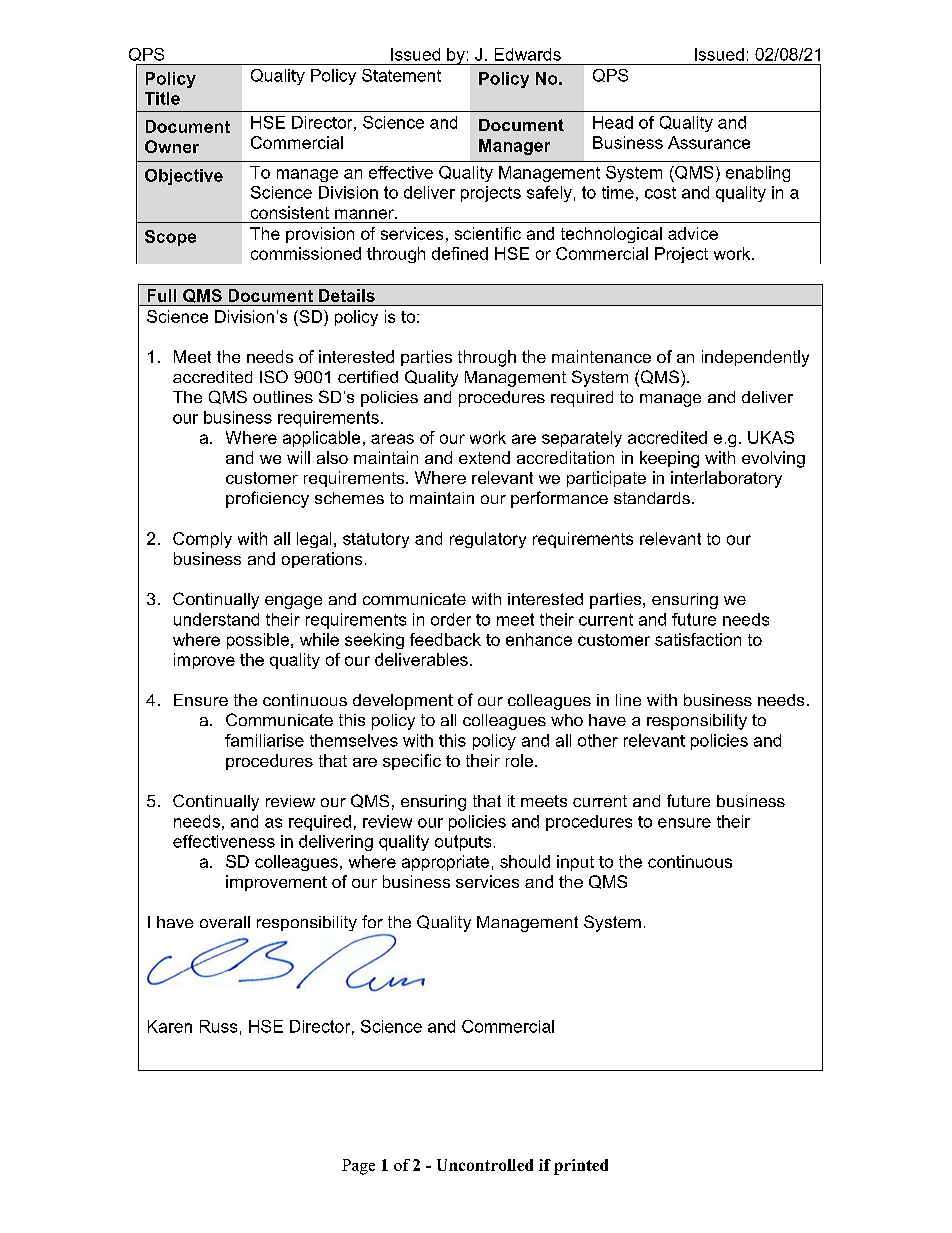 Image resolution: width=952 pixels, height=1233 pixels. What do you see at coordinates (216, 619) in the screenshot?
I see `understand` at bounding box center [216, 619].
